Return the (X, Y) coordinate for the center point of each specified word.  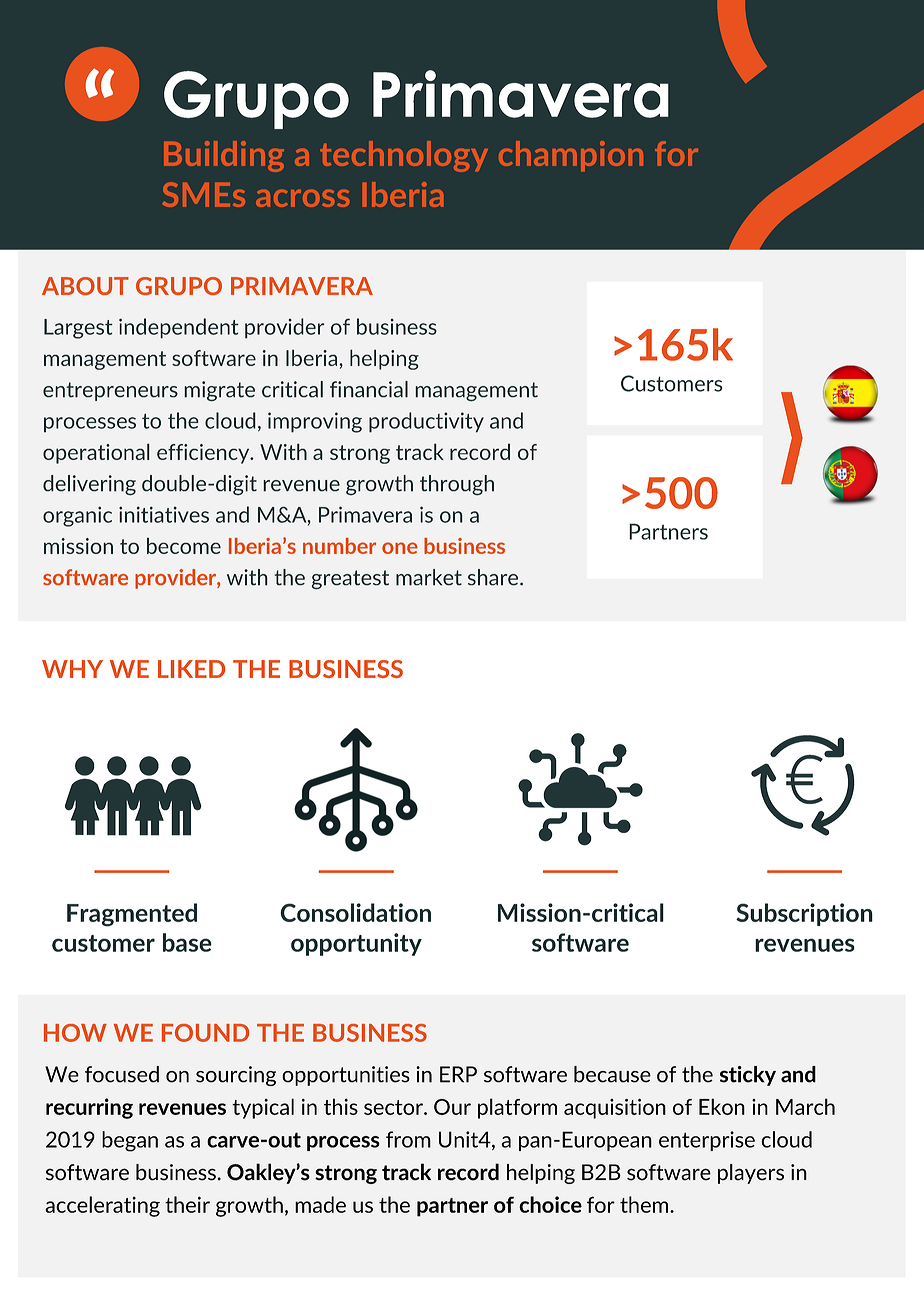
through (457, 485)
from (408, 1139)
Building (224, 156)
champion (571, 156)
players (751, 1174)
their (187, 1204)
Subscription (804, 914)
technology (404, 156)
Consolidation (355, 912)
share (494, 577)
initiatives (164, 514)
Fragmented (132, 915)
